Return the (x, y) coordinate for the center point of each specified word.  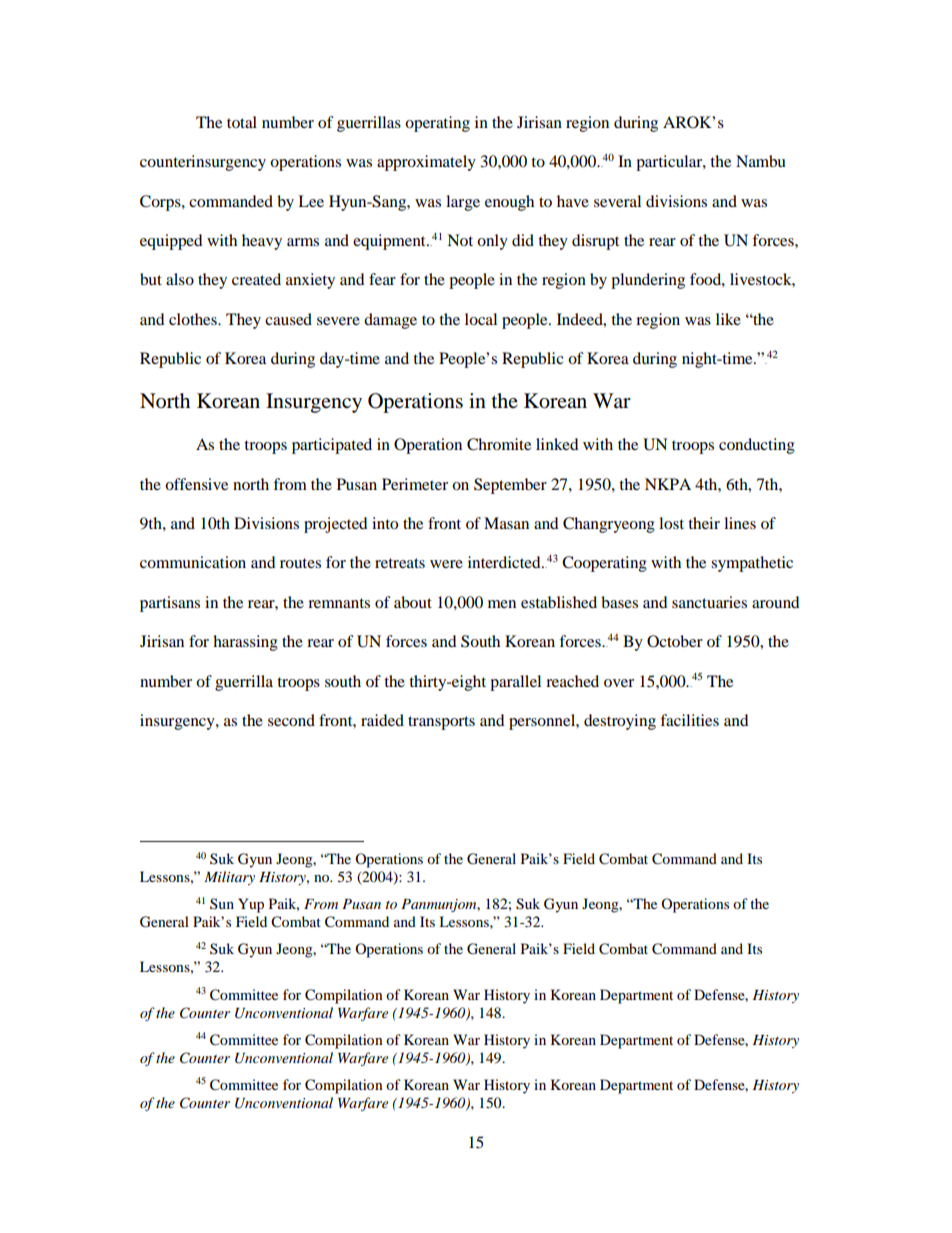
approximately (426, 163)
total (242, 122)
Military (229, 878)
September (510, 486)
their (704, 523)
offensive (196, 484)
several (617, 201)
